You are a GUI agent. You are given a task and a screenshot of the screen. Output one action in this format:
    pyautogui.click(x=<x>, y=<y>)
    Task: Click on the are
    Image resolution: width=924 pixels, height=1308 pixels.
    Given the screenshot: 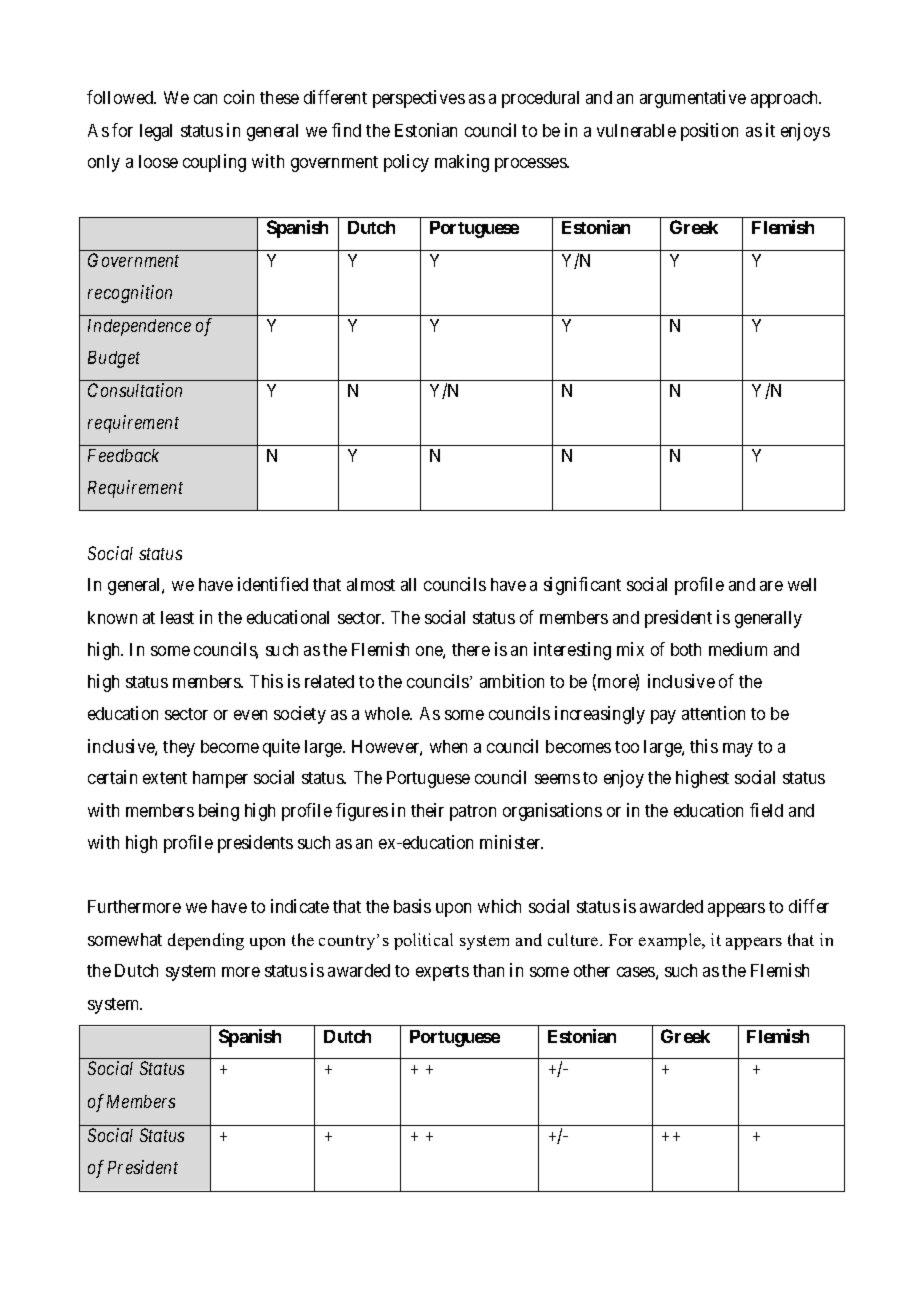 What is the action you would take?
    pyautogui.click(x=771, y=586)
